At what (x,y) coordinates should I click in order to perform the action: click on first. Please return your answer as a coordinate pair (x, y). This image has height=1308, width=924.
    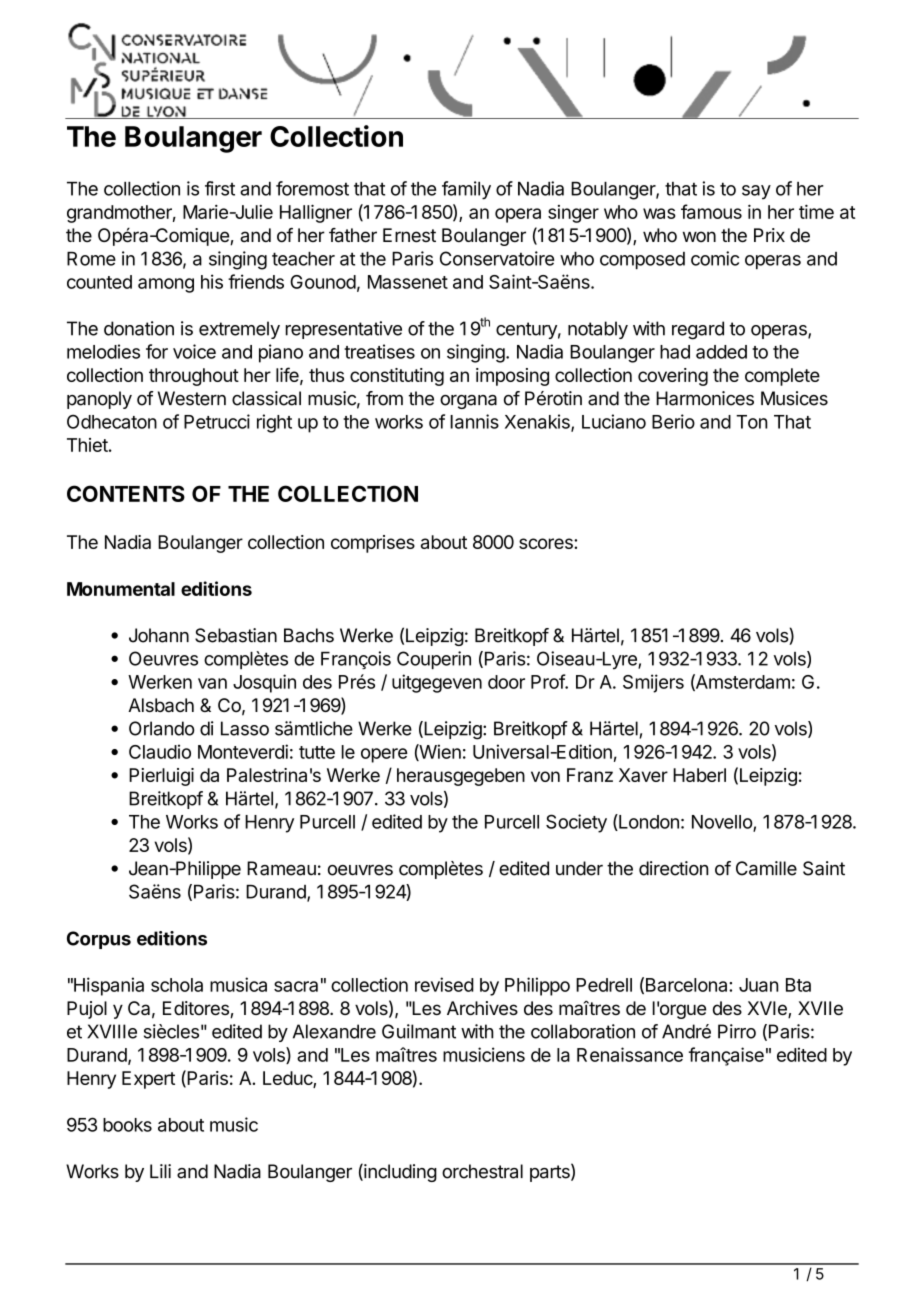
    Looking at the image, I should click on (220, 188).
